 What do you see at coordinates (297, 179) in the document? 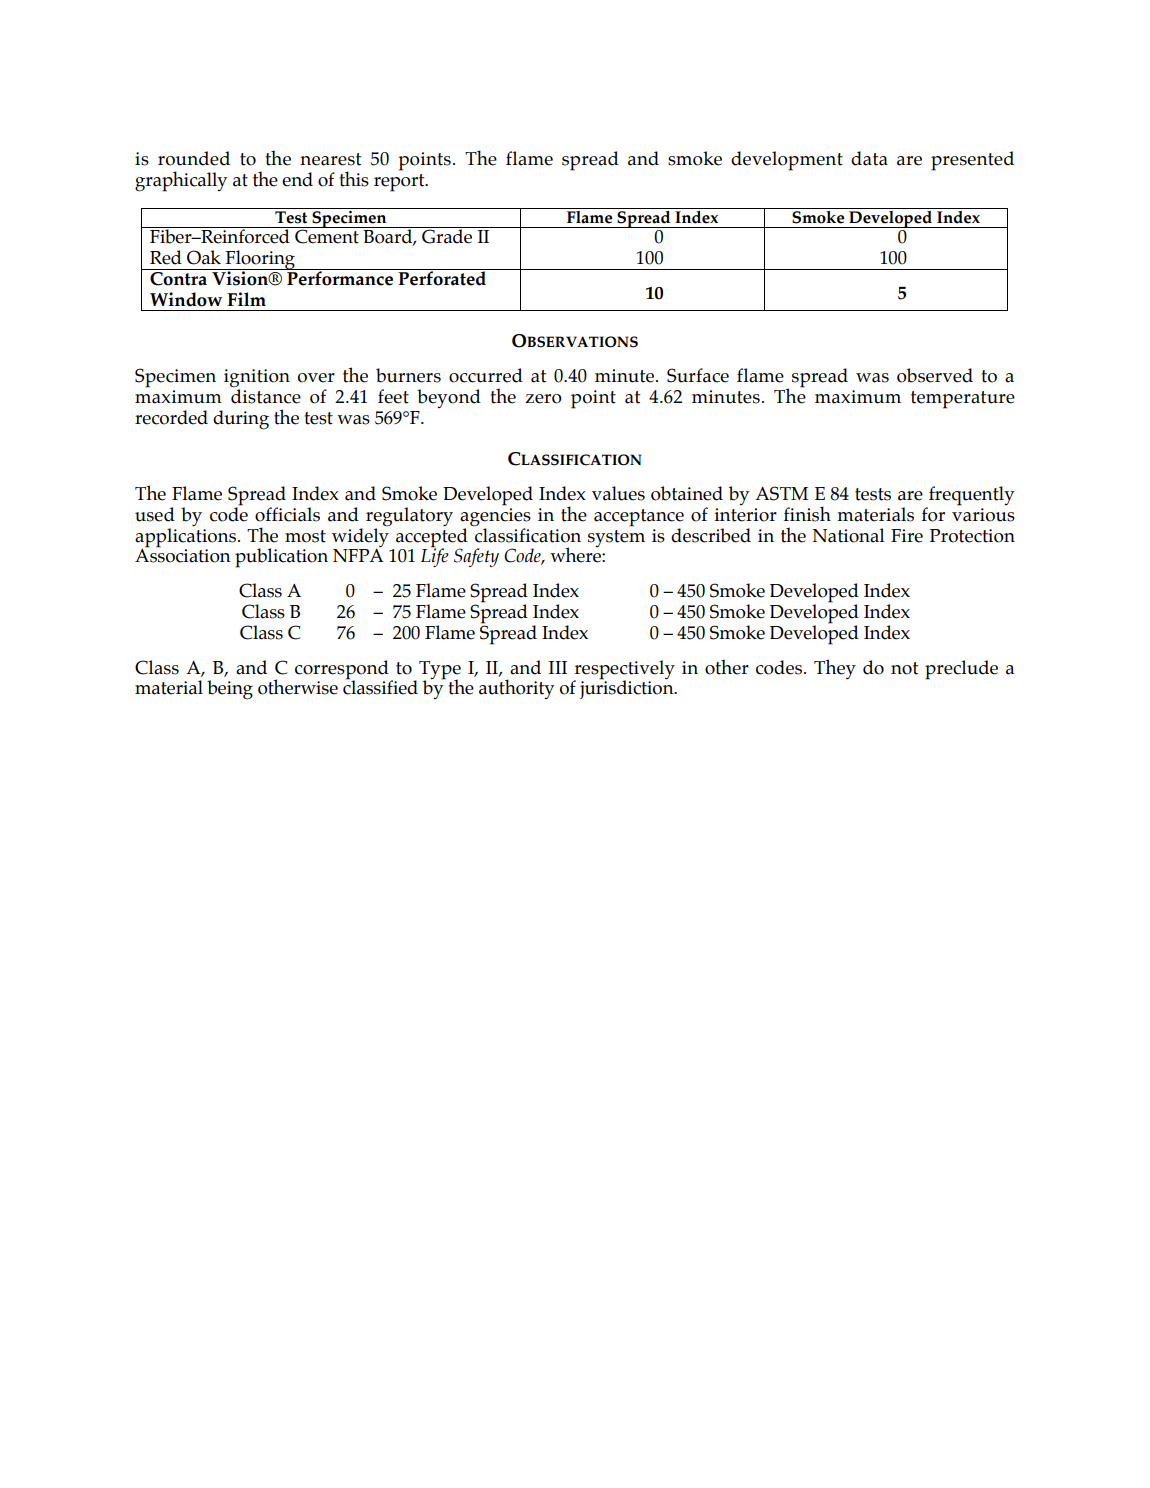
I see `end` at bounding box center [297, 179].
